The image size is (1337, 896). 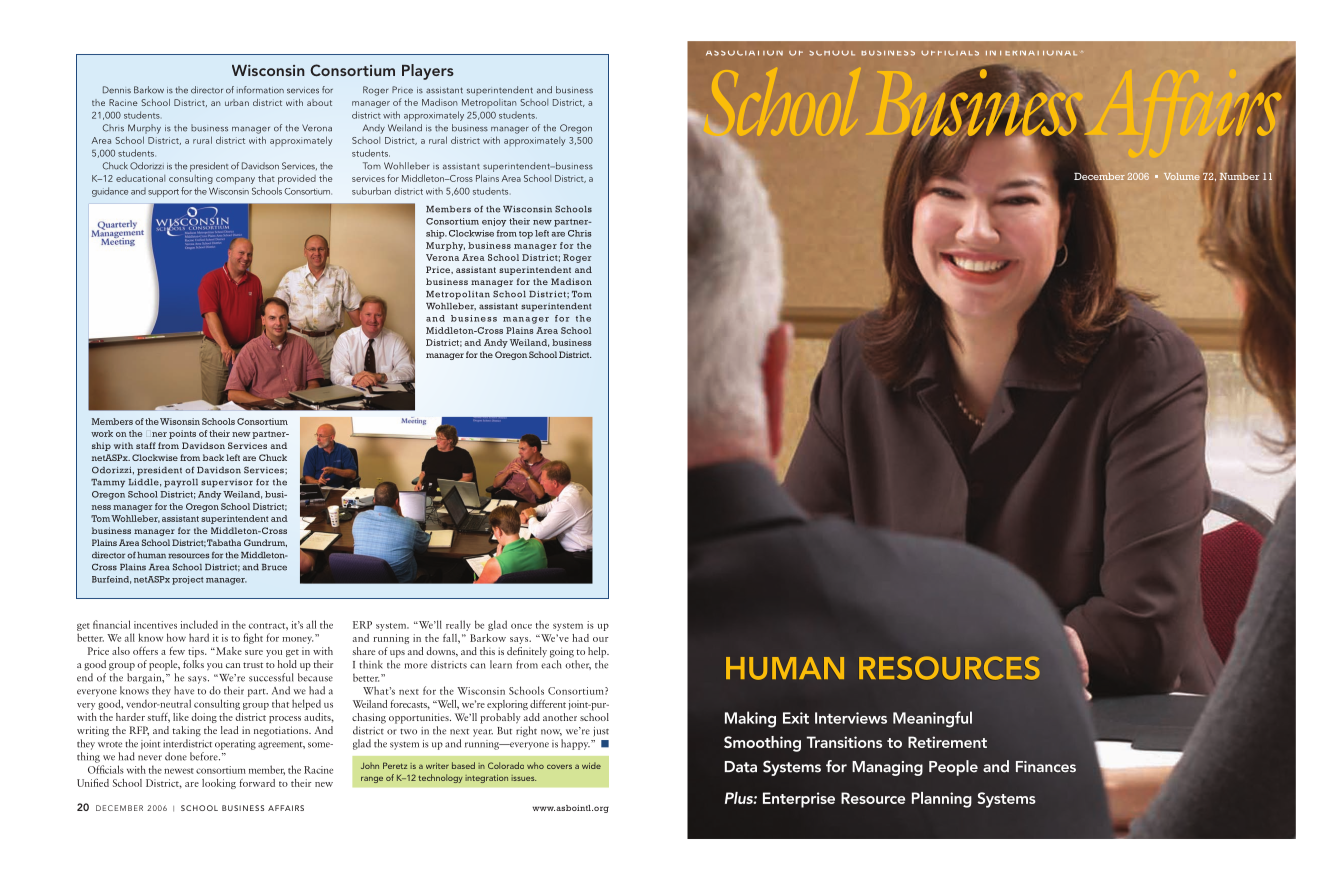 I want to click on back, so click(x=213, y=457).
